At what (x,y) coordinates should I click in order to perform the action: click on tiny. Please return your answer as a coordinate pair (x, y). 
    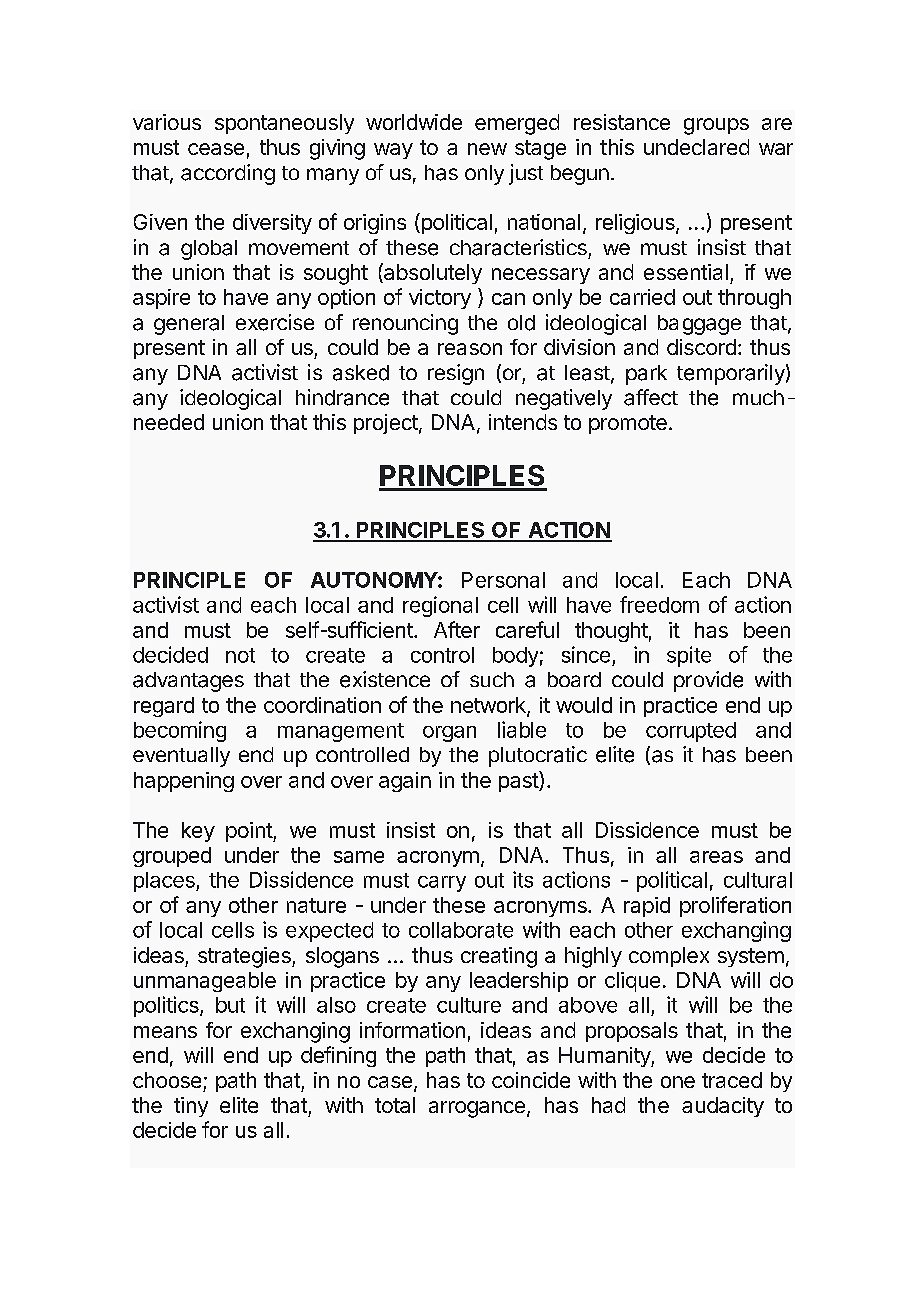
    Looking at the image, I should click on (191, 1107).
